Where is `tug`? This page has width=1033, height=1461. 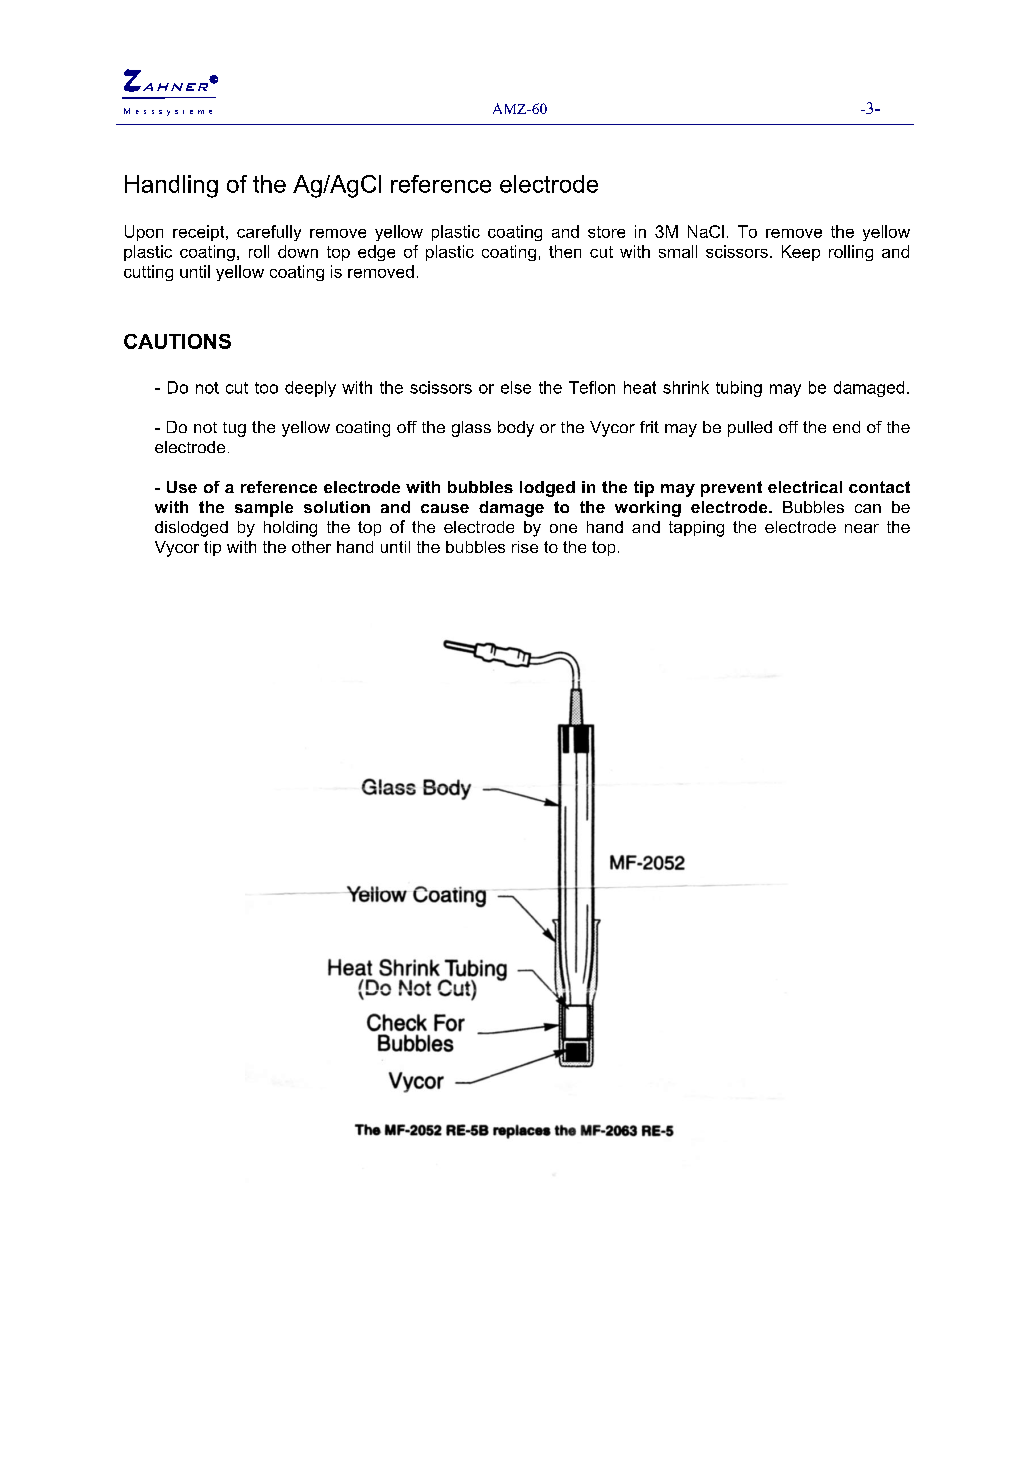 tug is located at coordinates (234, 429).
